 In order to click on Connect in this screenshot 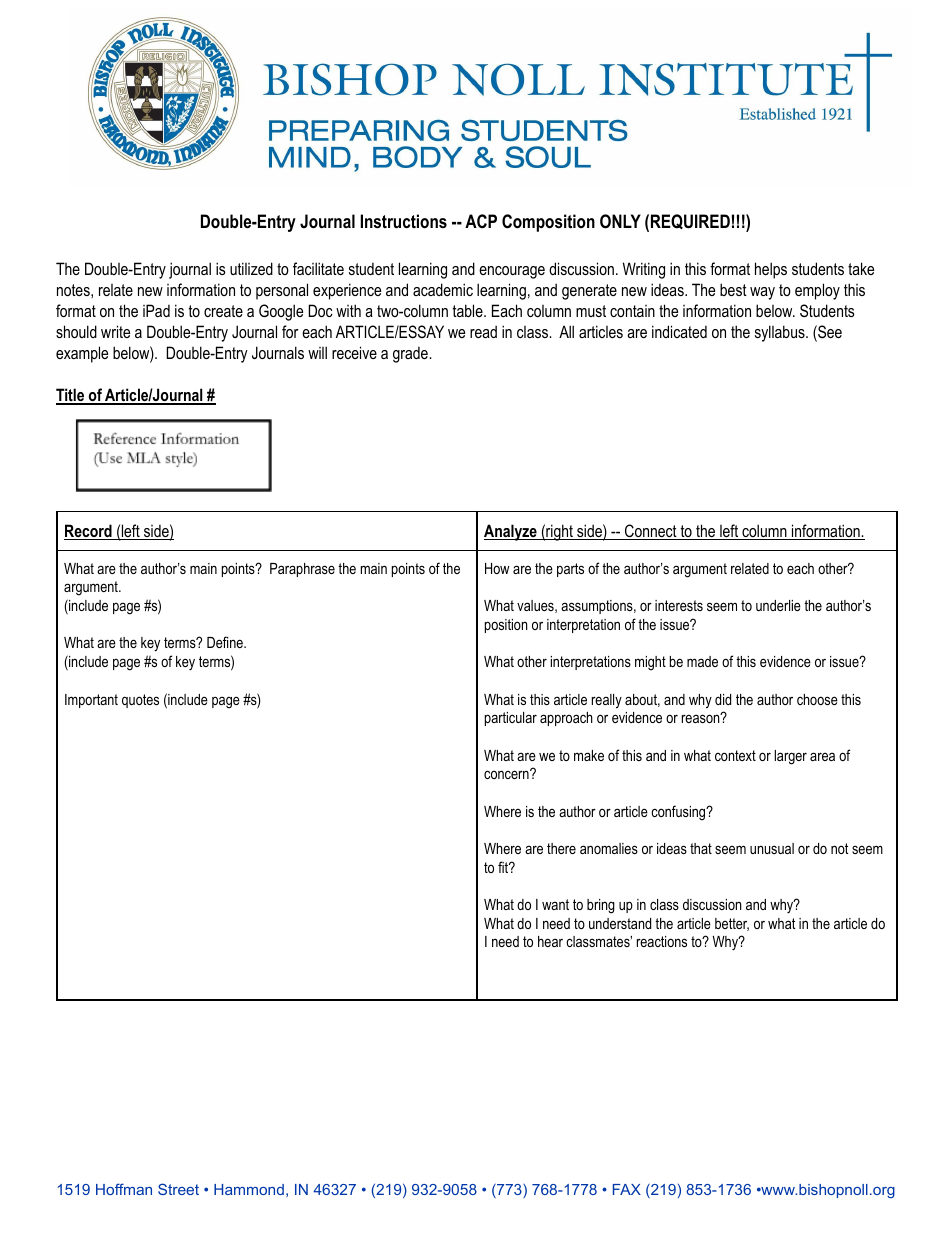, I will do `click(651, 532)`.
